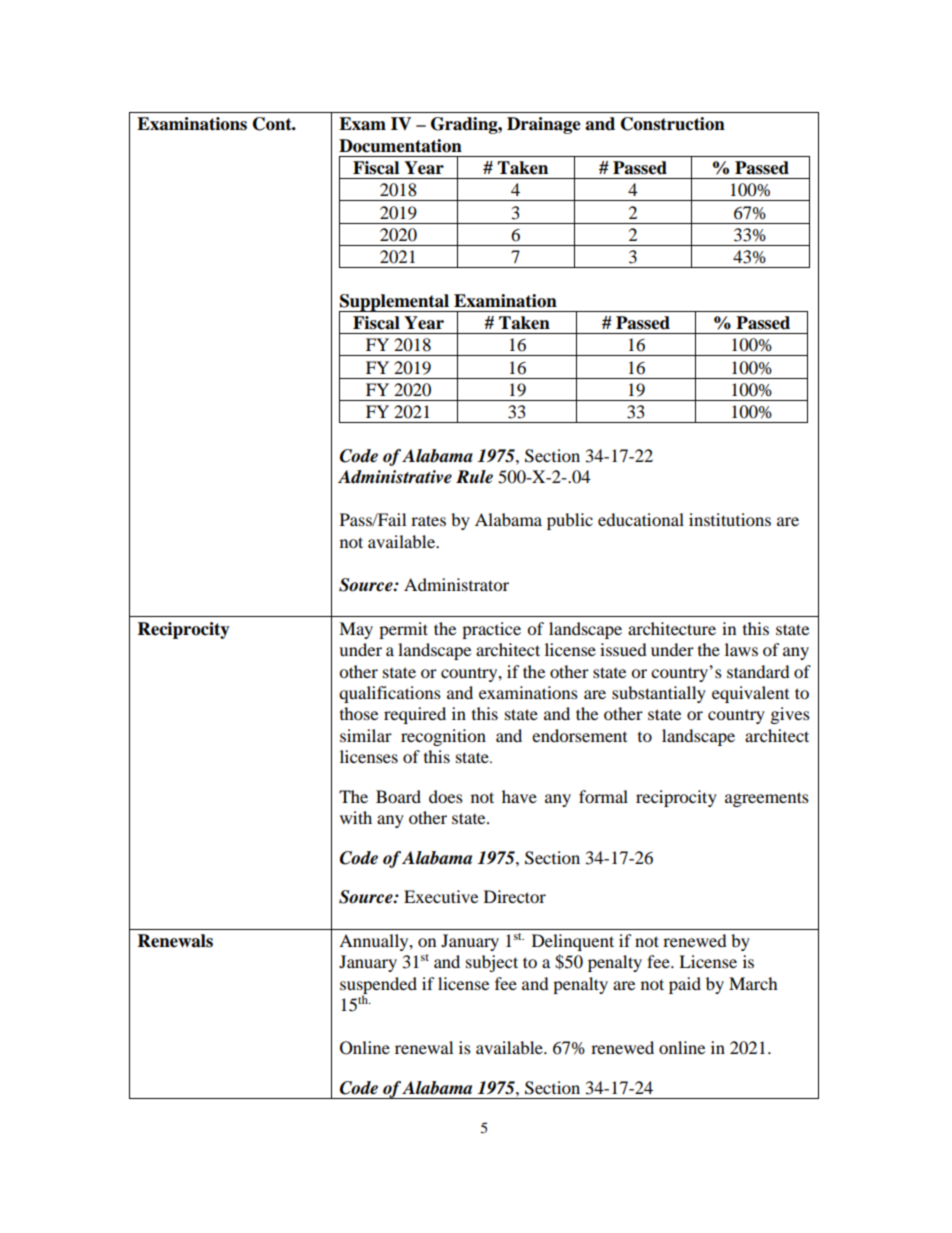  What do you see at coordinates (570, 521) in the page?
I see `public` at bounding box center [570, 521].
